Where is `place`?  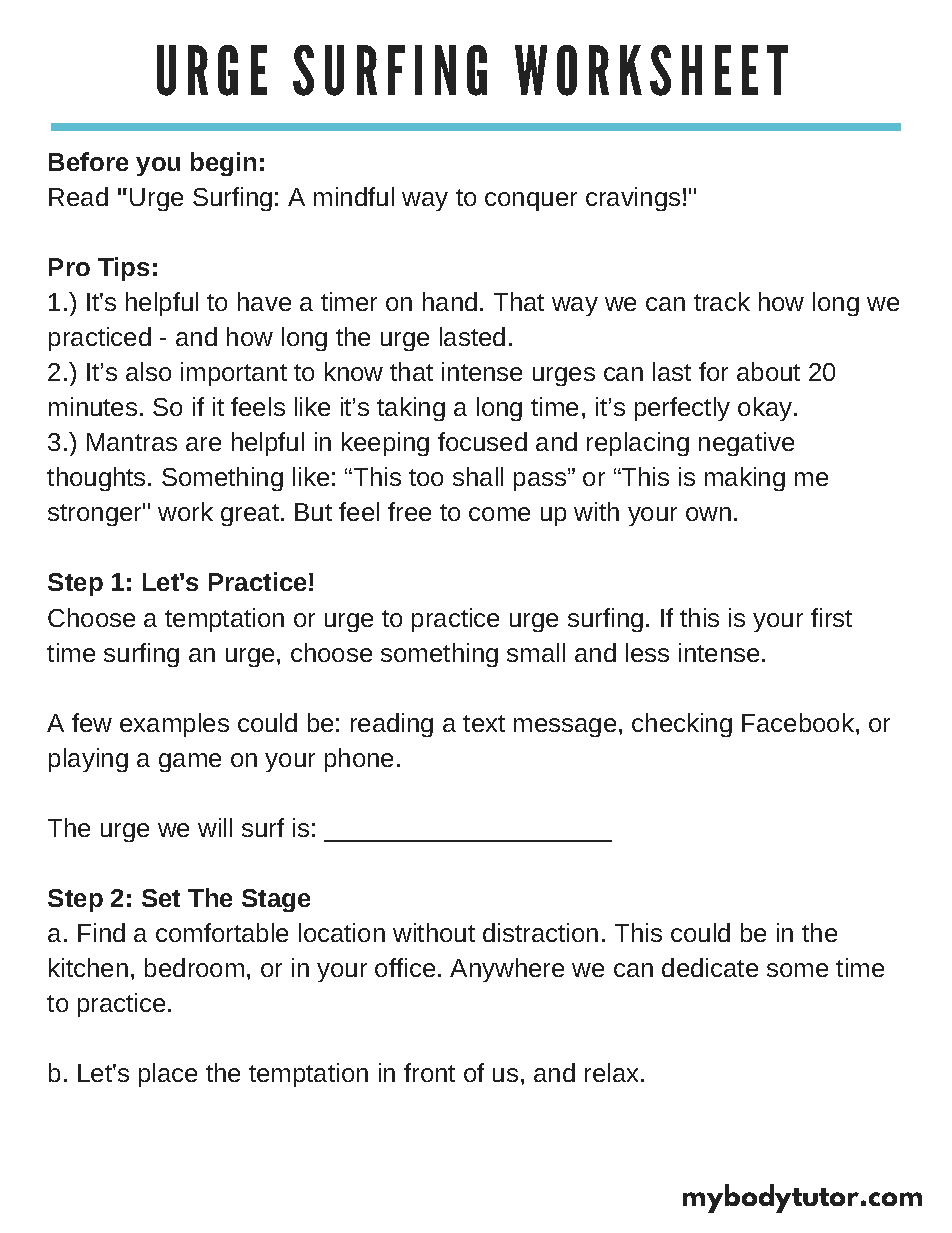 place is located at coordinates (168, 1075).
